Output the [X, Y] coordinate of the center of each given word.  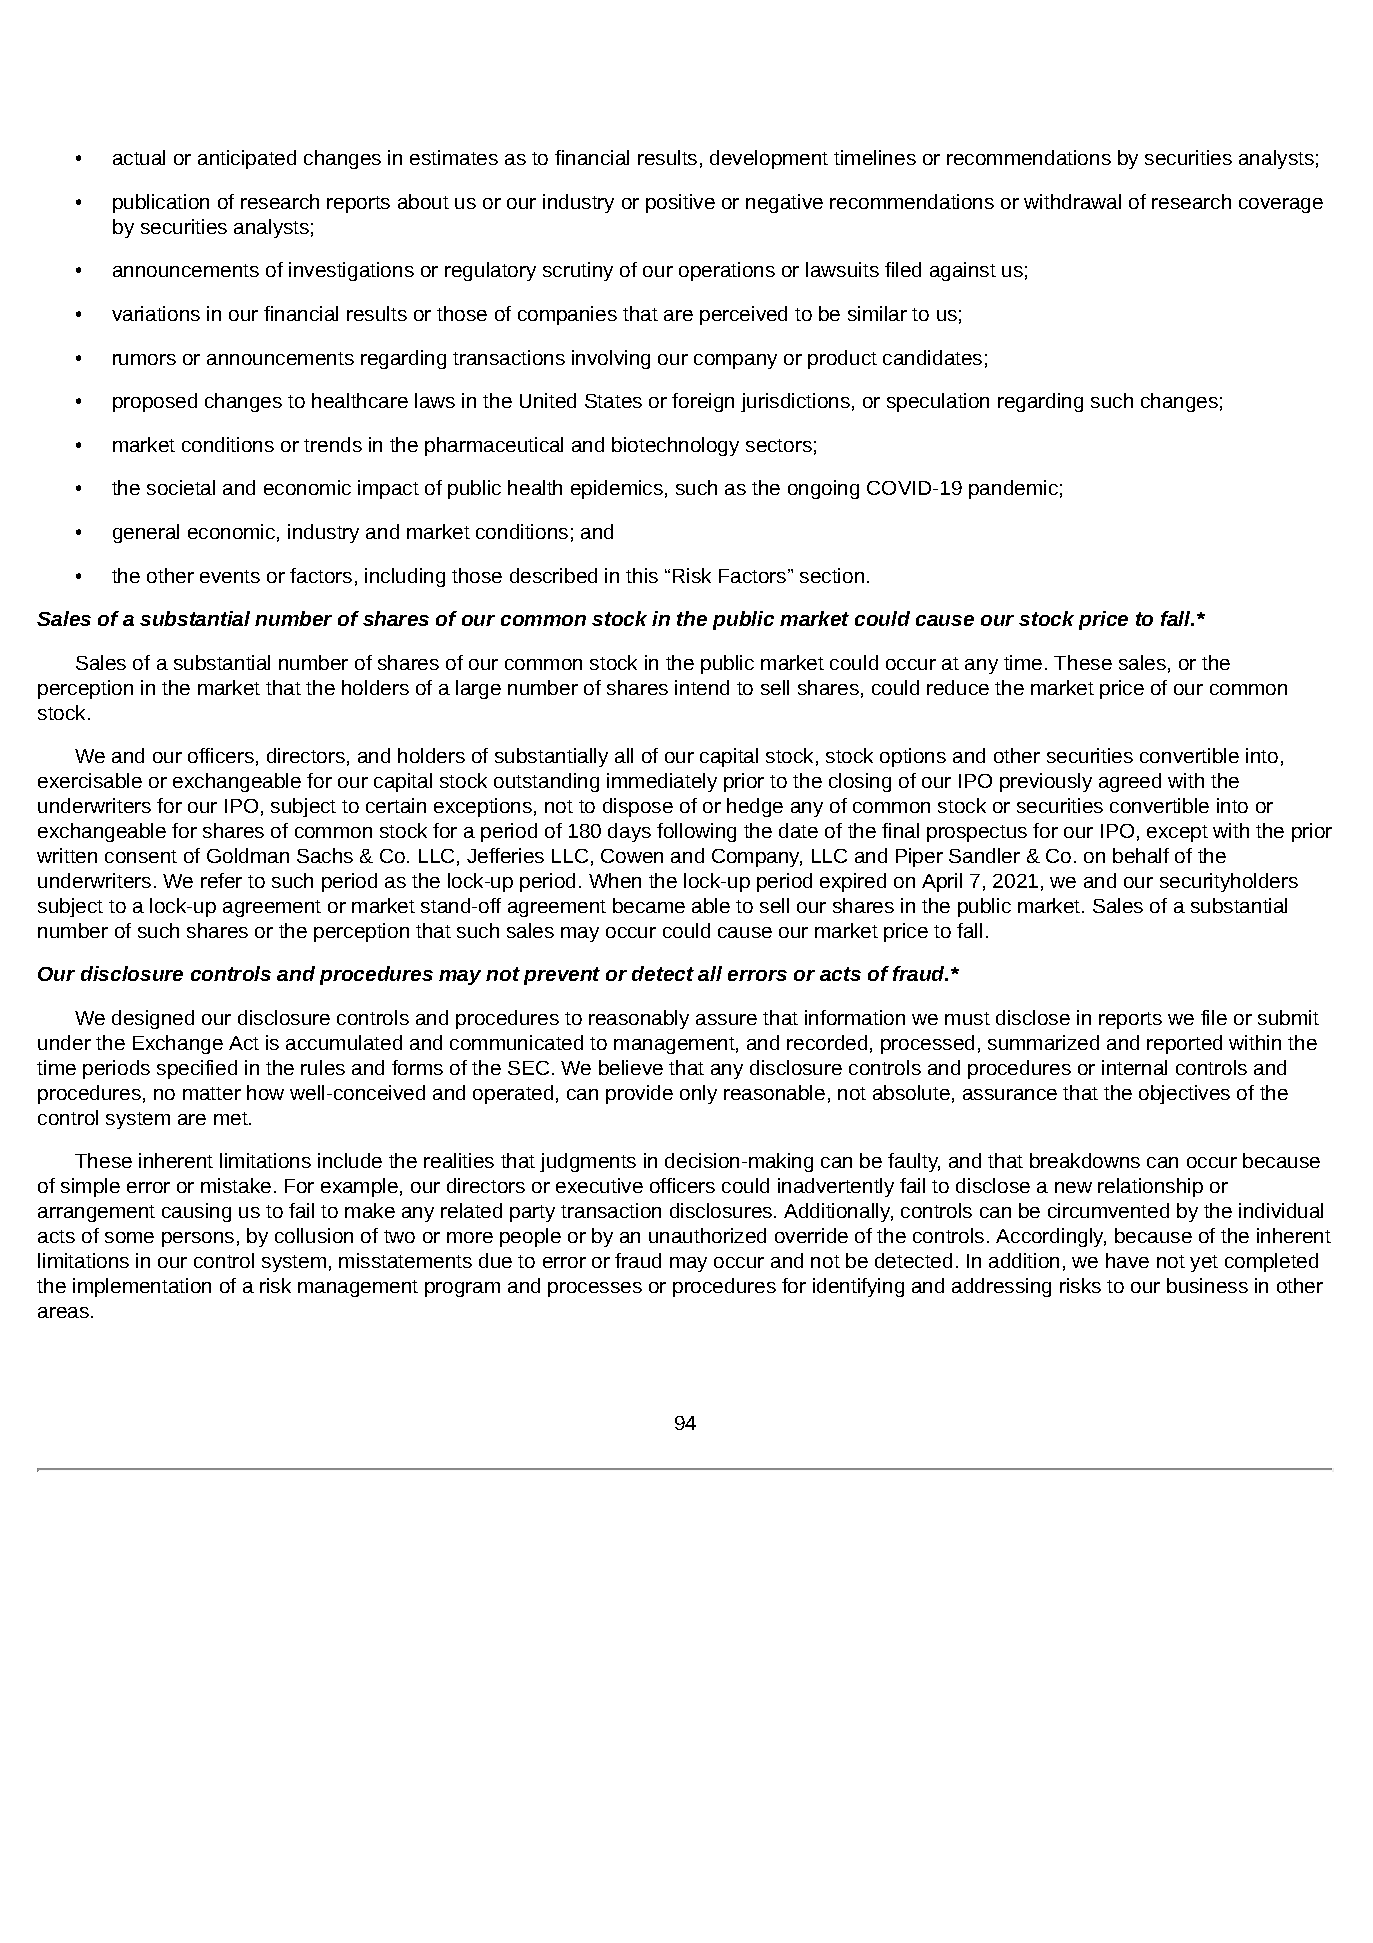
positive [680, 203]
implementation [142, 1287]
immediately [662, 782]
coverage [1281, 205]
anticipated [247, 159]
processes [595, 1289]
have [1127, 1260]
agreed [1130, 782]
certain [396, 805]
